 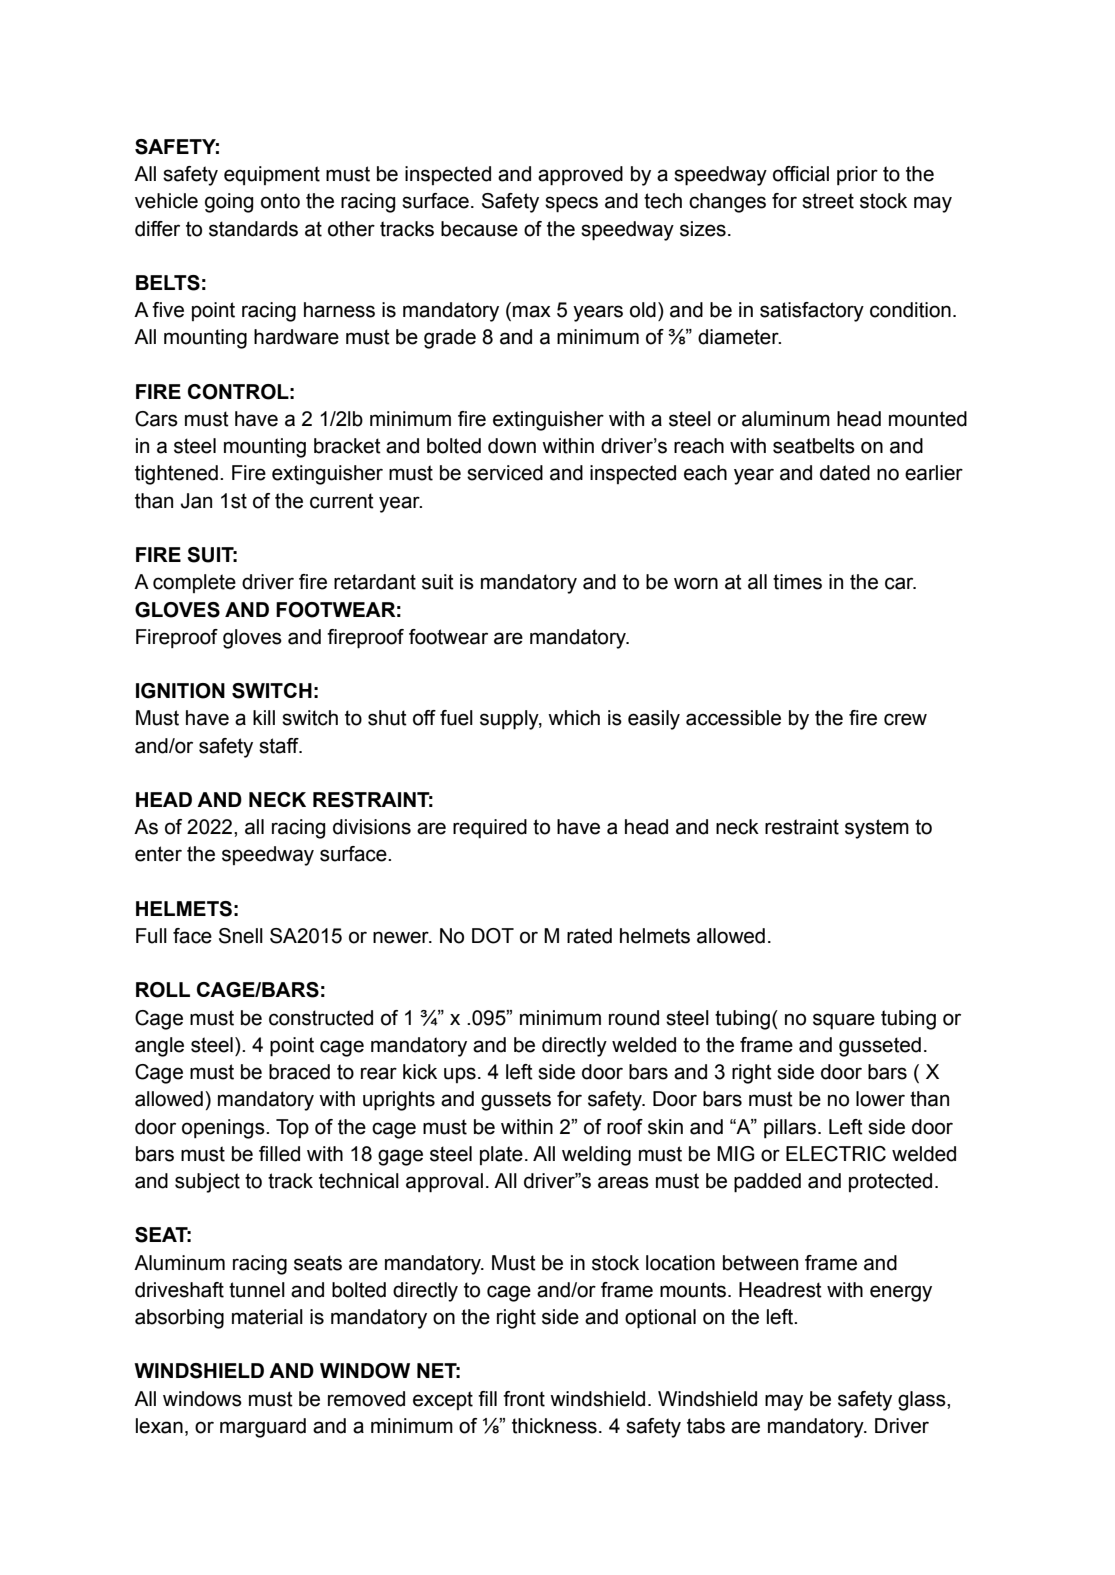 What do you see at coordinates (229, 203) in the document?
I see `going` at bounding box center [229, 203].
